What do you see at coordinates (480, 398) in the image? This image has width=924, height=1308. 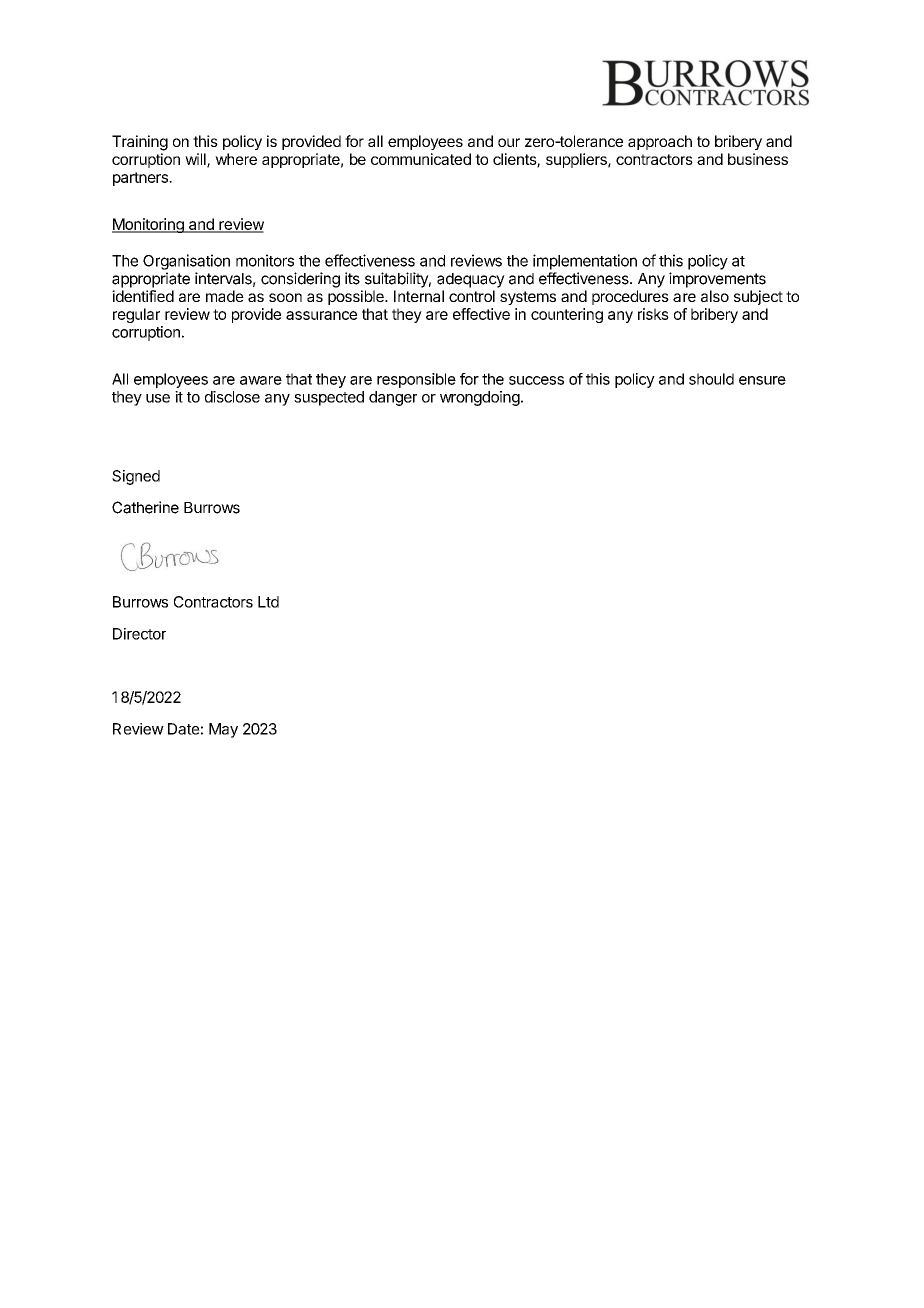 I see `wrongdoing` at bounding box center [480, 398].
